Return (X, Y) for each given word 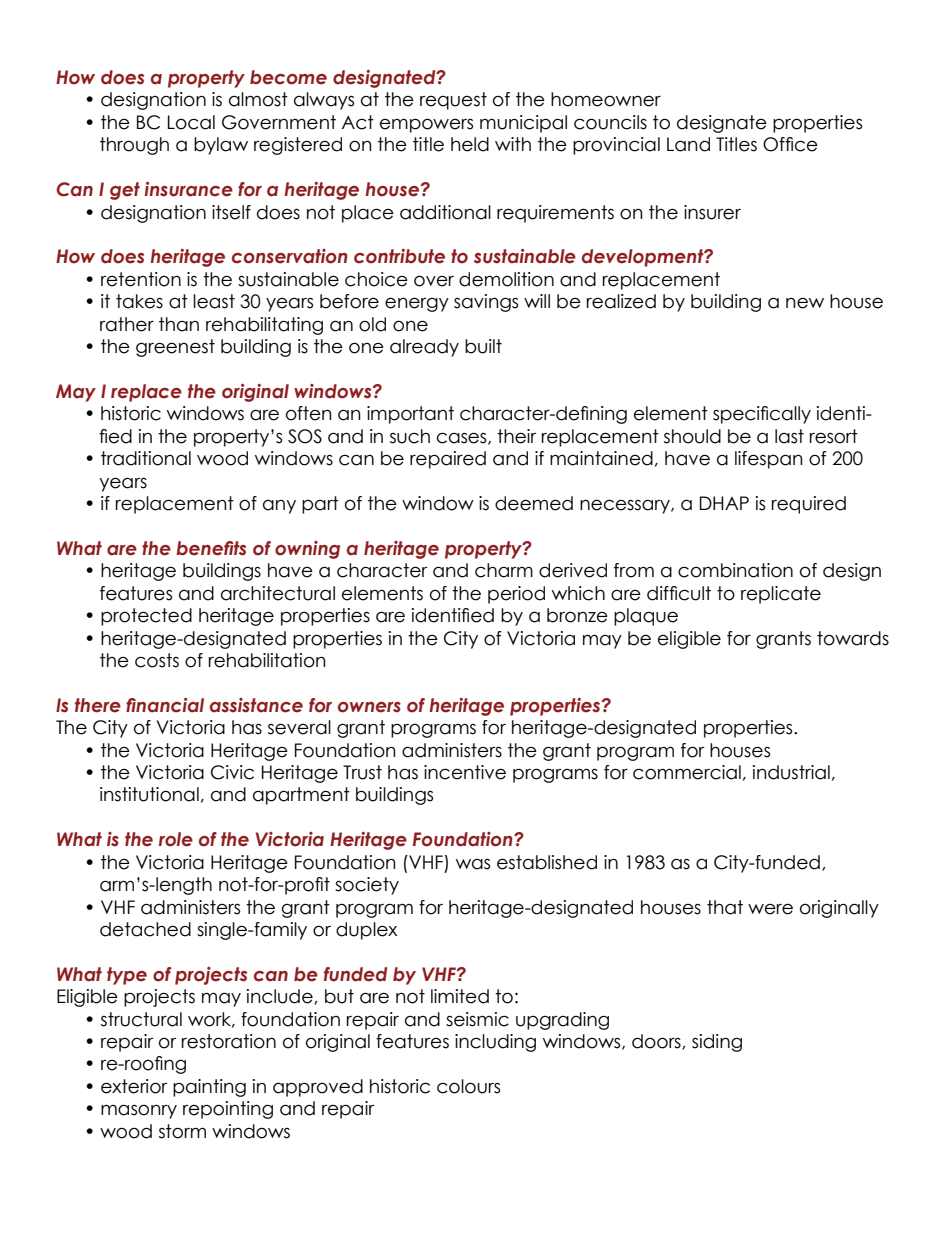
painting (209, 1088)
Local (191, 122)
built (483, 346)
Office (790, 144)
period (516, 595)
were (770, 909)
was (473, 864)
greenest (175, 348)
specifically (762, 415)
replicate (781, 595)
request (453, 101)
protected (146, 617)
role (176, 839)
